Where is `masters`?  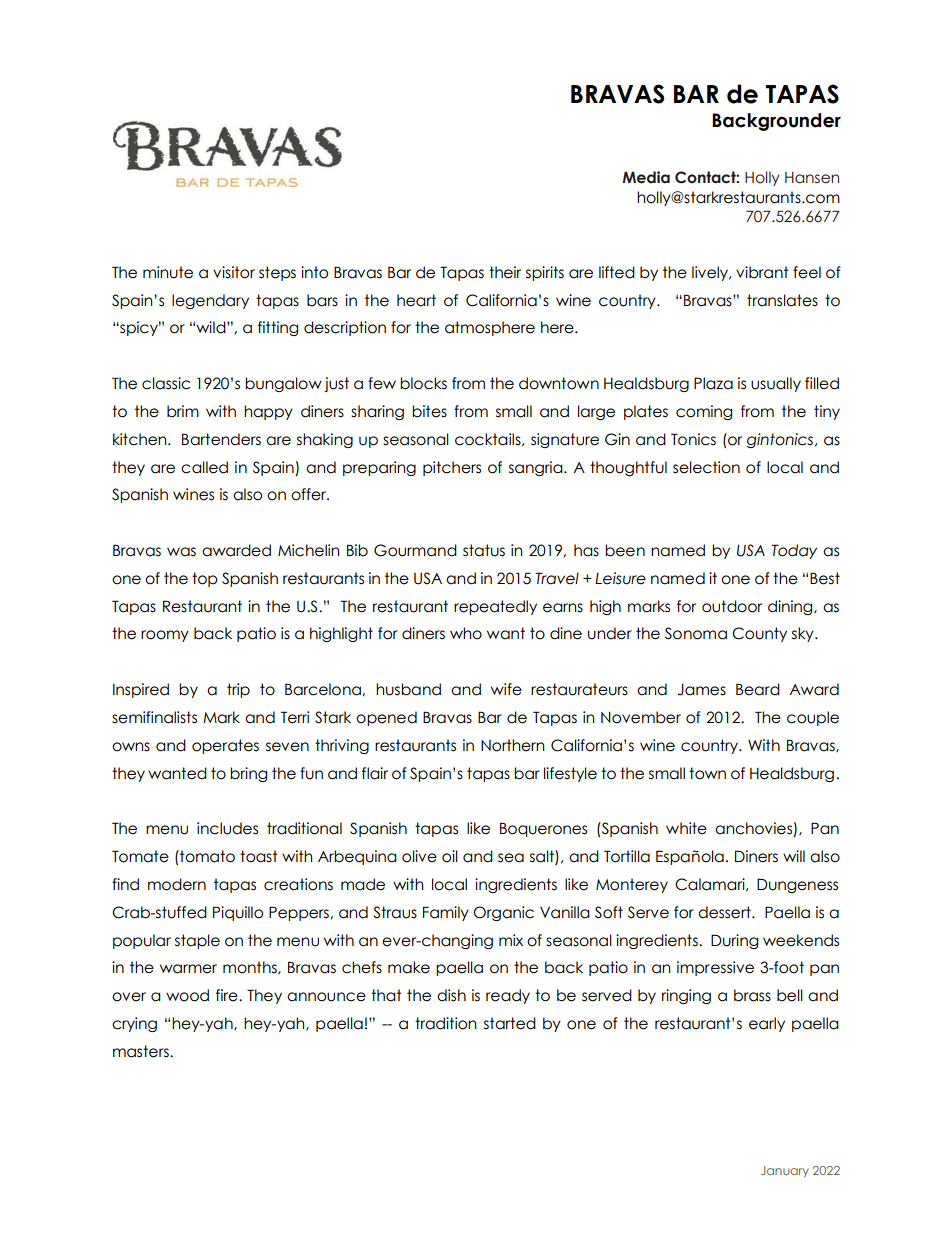
masters is located at coordinates (142, 1051).
